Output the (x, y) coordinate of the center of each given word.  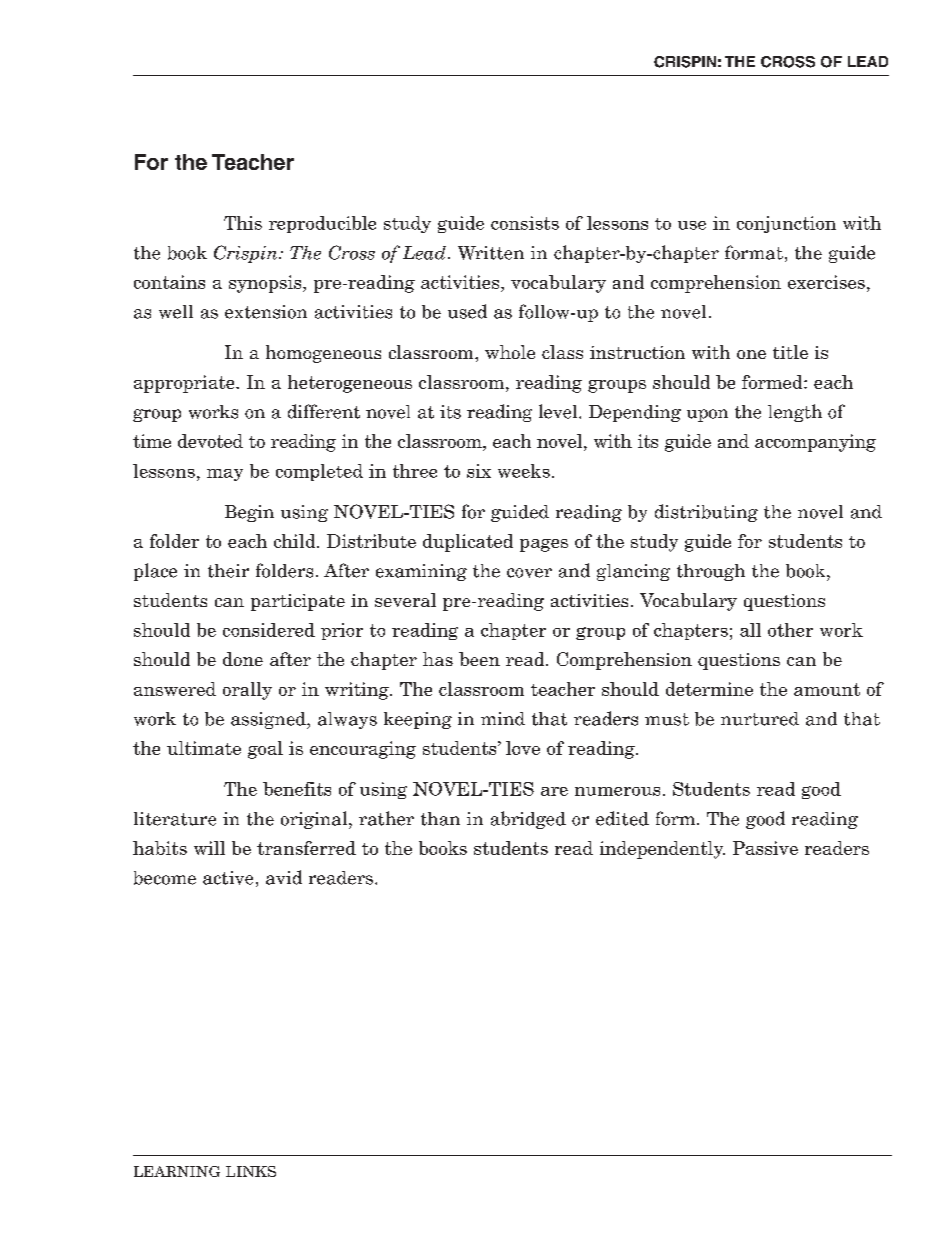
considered (269, 630)
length (795, 413)
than (440, 819)
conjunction (786, 224)
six (479, 471)
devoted (210, 441)
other (790, 630)
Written (491, 253)
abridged (528, 820)
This (243, 223)
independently (662, 850)
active (228, 878)
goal (265, 750)
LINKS (251, 1171)
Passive (765, 848)
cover (529, 573)
